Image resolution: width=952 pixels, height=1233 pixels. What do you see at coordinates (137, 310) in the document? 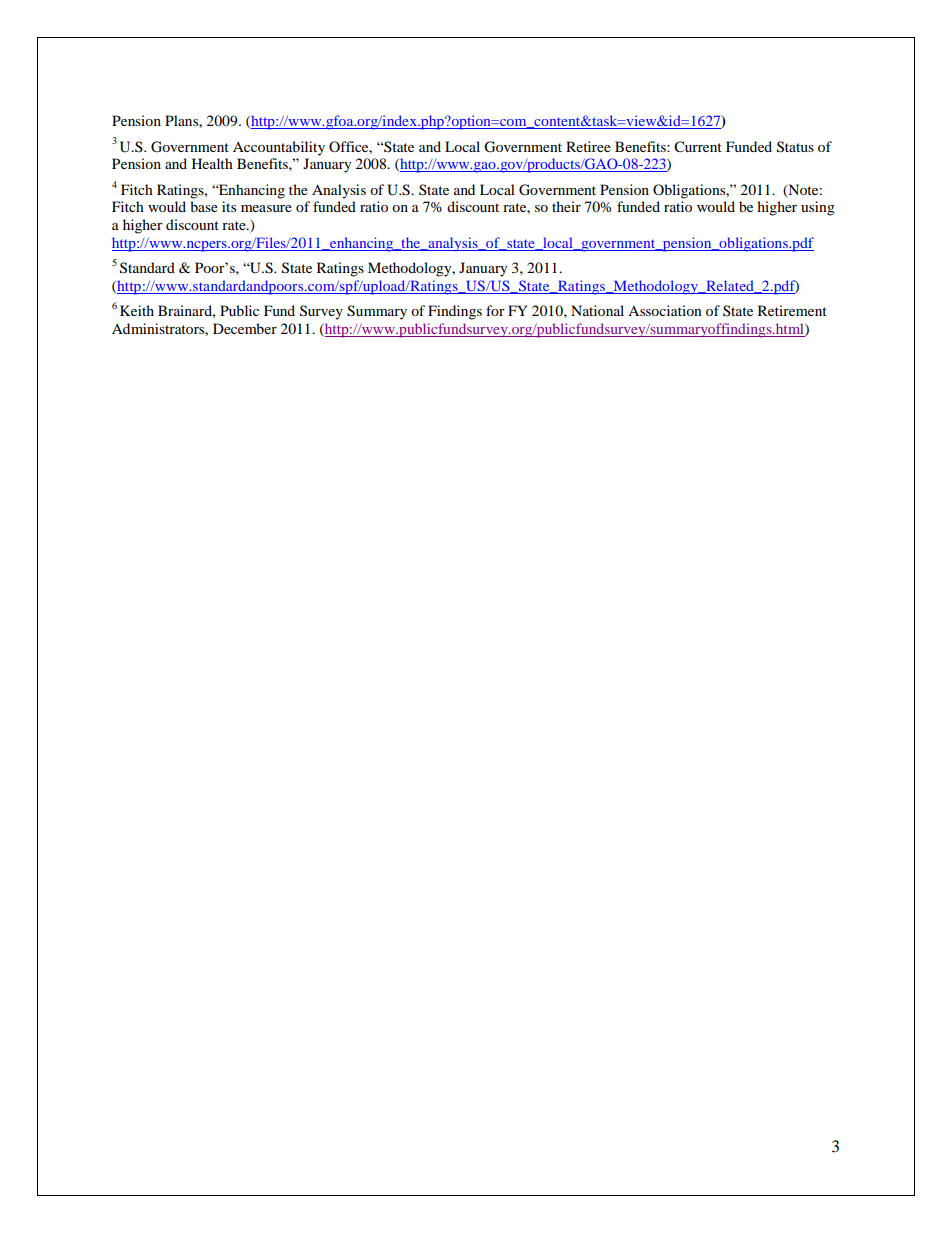
I see `Keith` at bounding box center [137, 310].
